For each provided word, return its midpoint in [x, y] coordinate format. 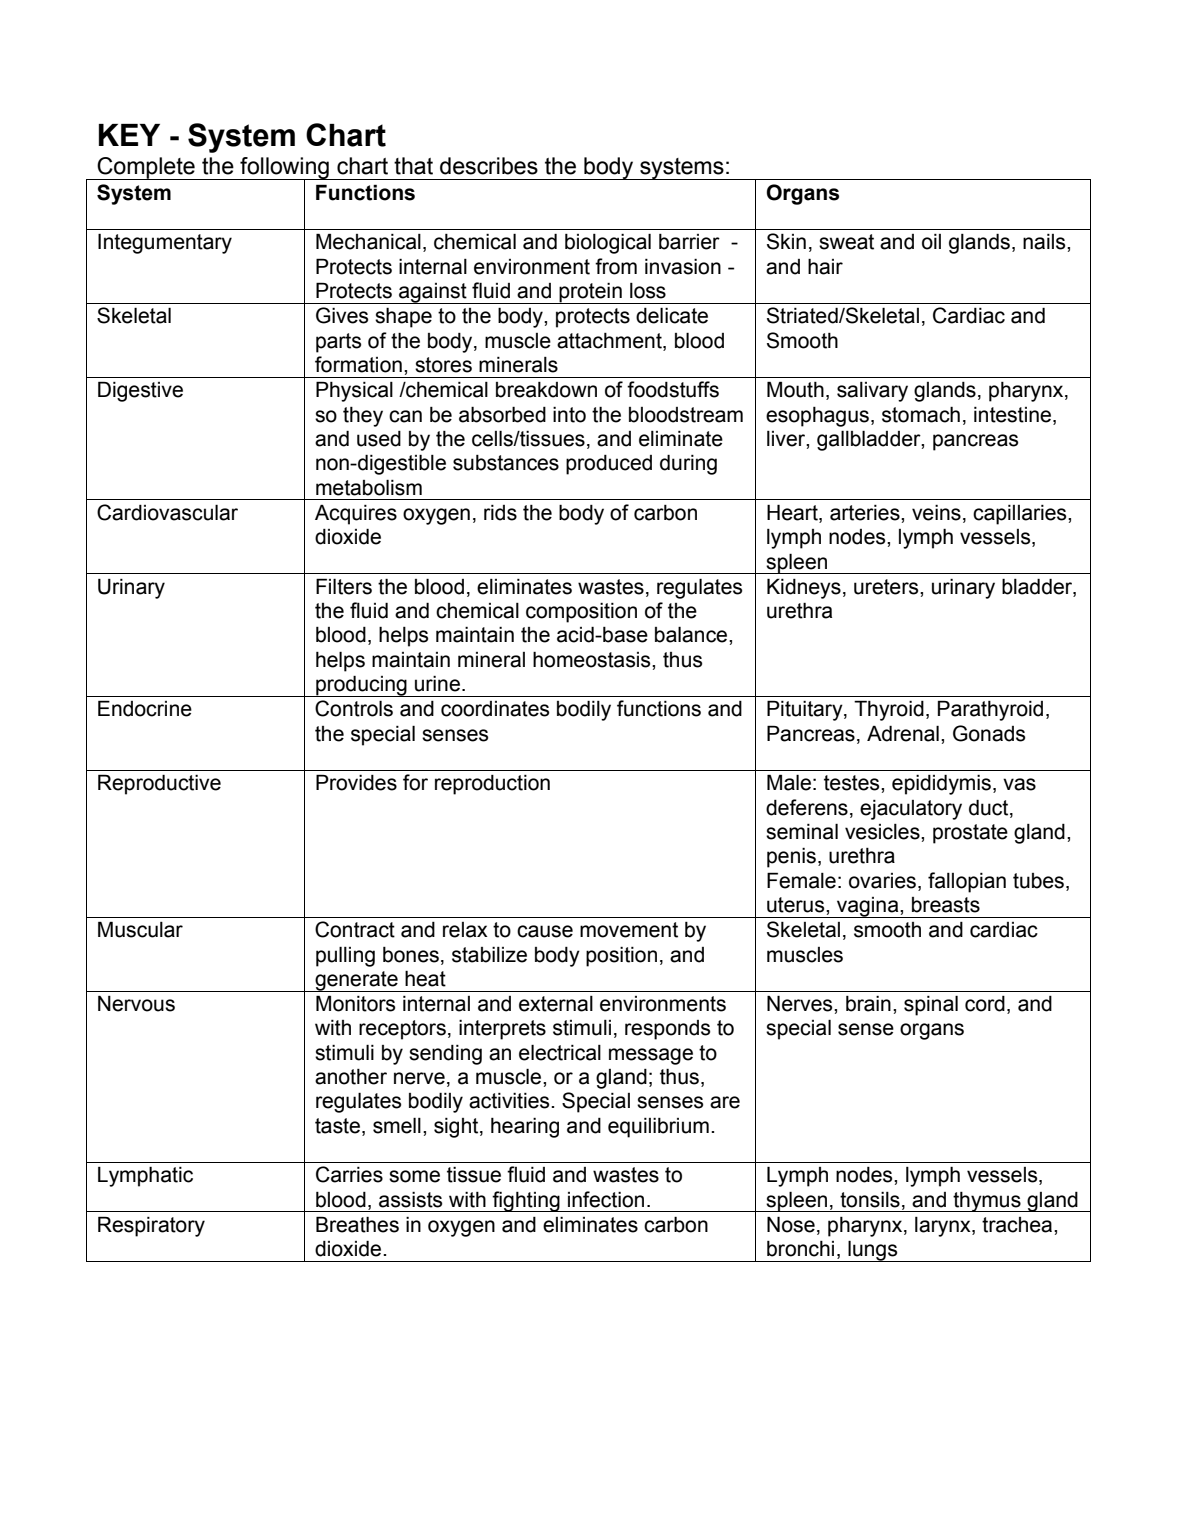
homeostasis [593, 659]
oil [931, 242]
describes [489, 166]
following [284, 169]
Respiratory [151, 1226]
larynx [944, 1227]
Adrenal [903, 733]
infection [606, 1199]
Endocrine [145, 708]
